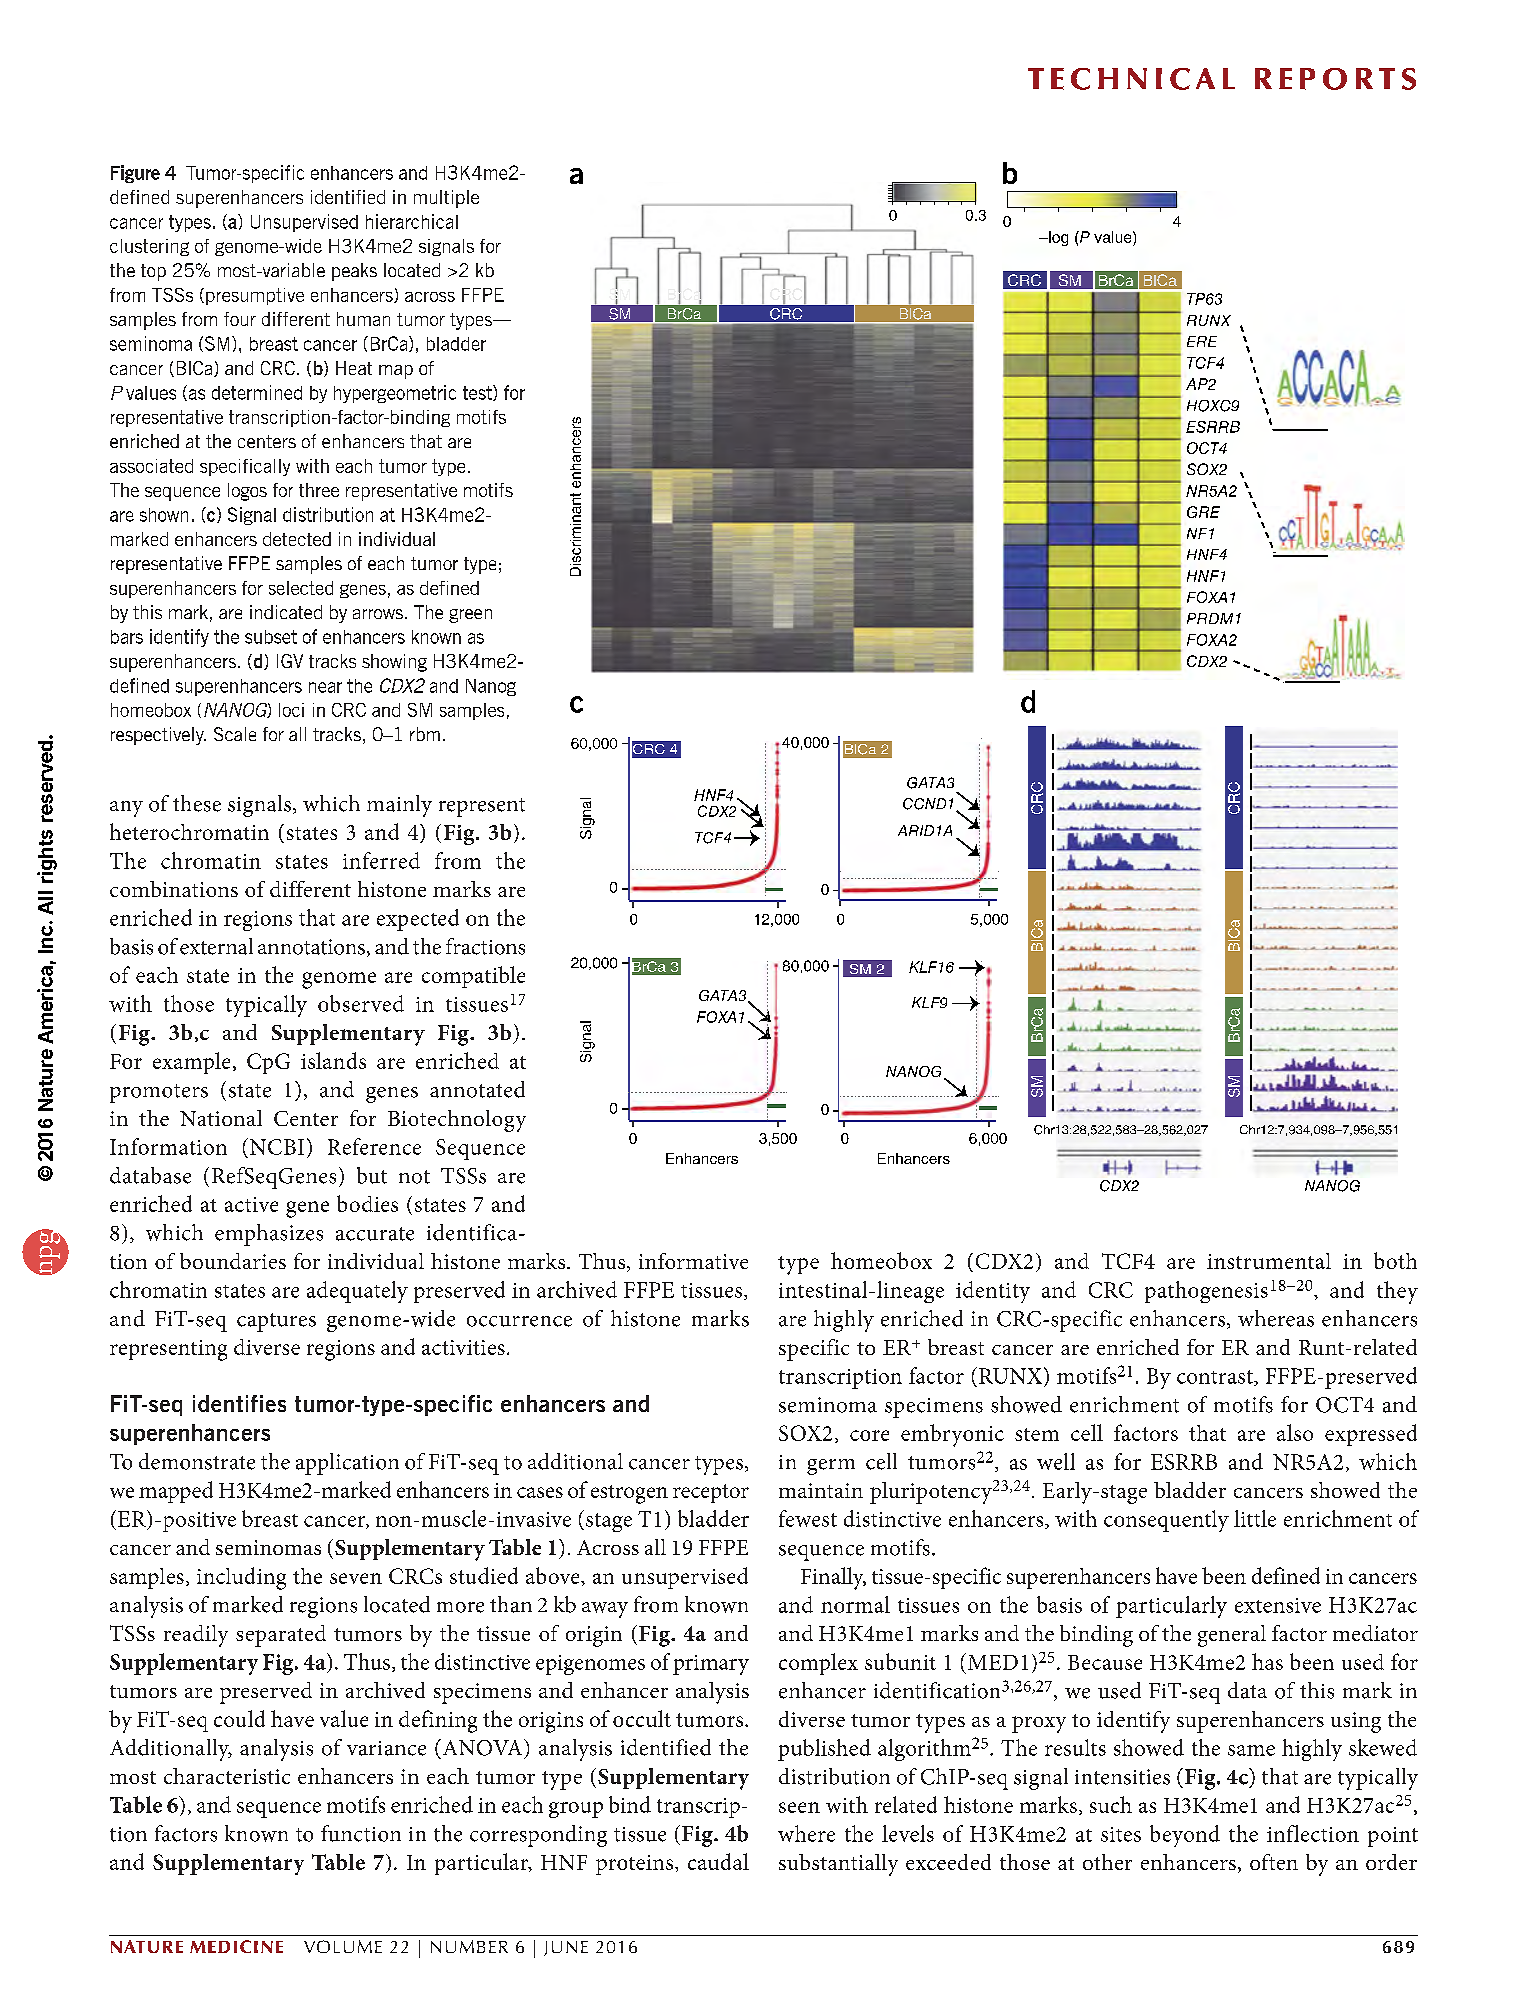 The image size is (1527, 2012). Describe the element at coordinates (236, 1946) in the screenshot. I see `medicine` at that location.
